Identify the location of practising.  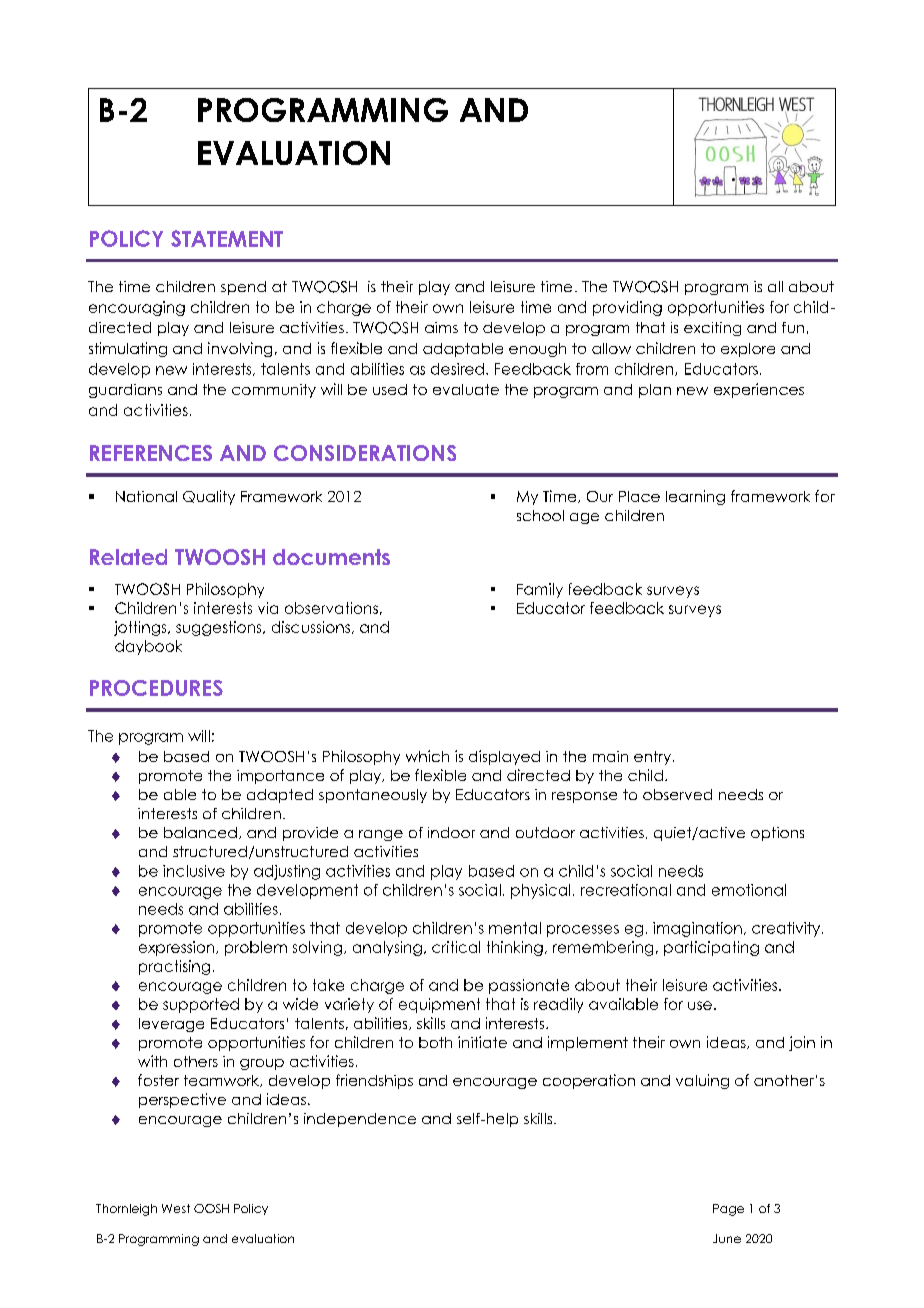
(174, 967).
